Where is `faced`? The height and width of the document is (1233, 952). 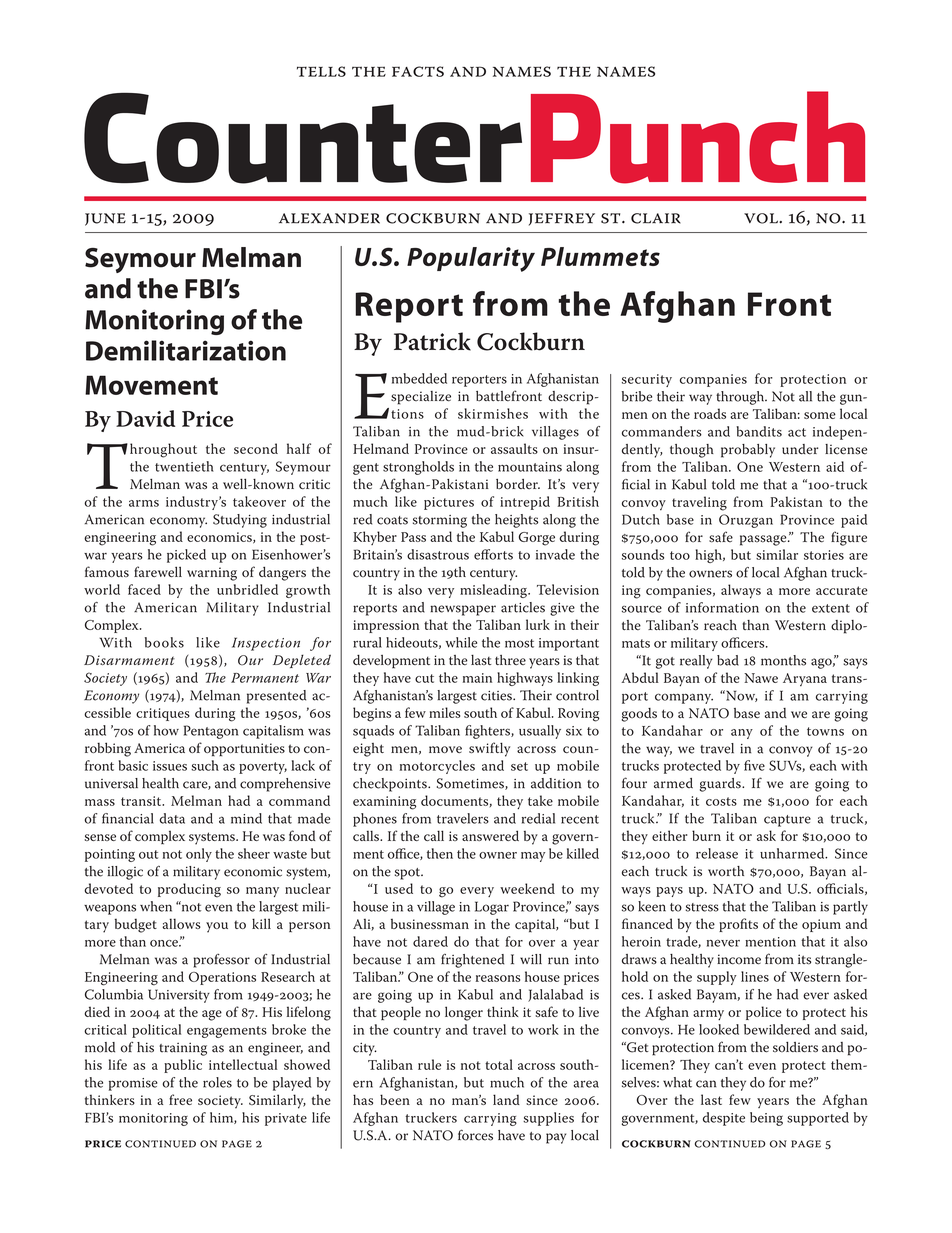 faced is located at coordinates (144, 589).
